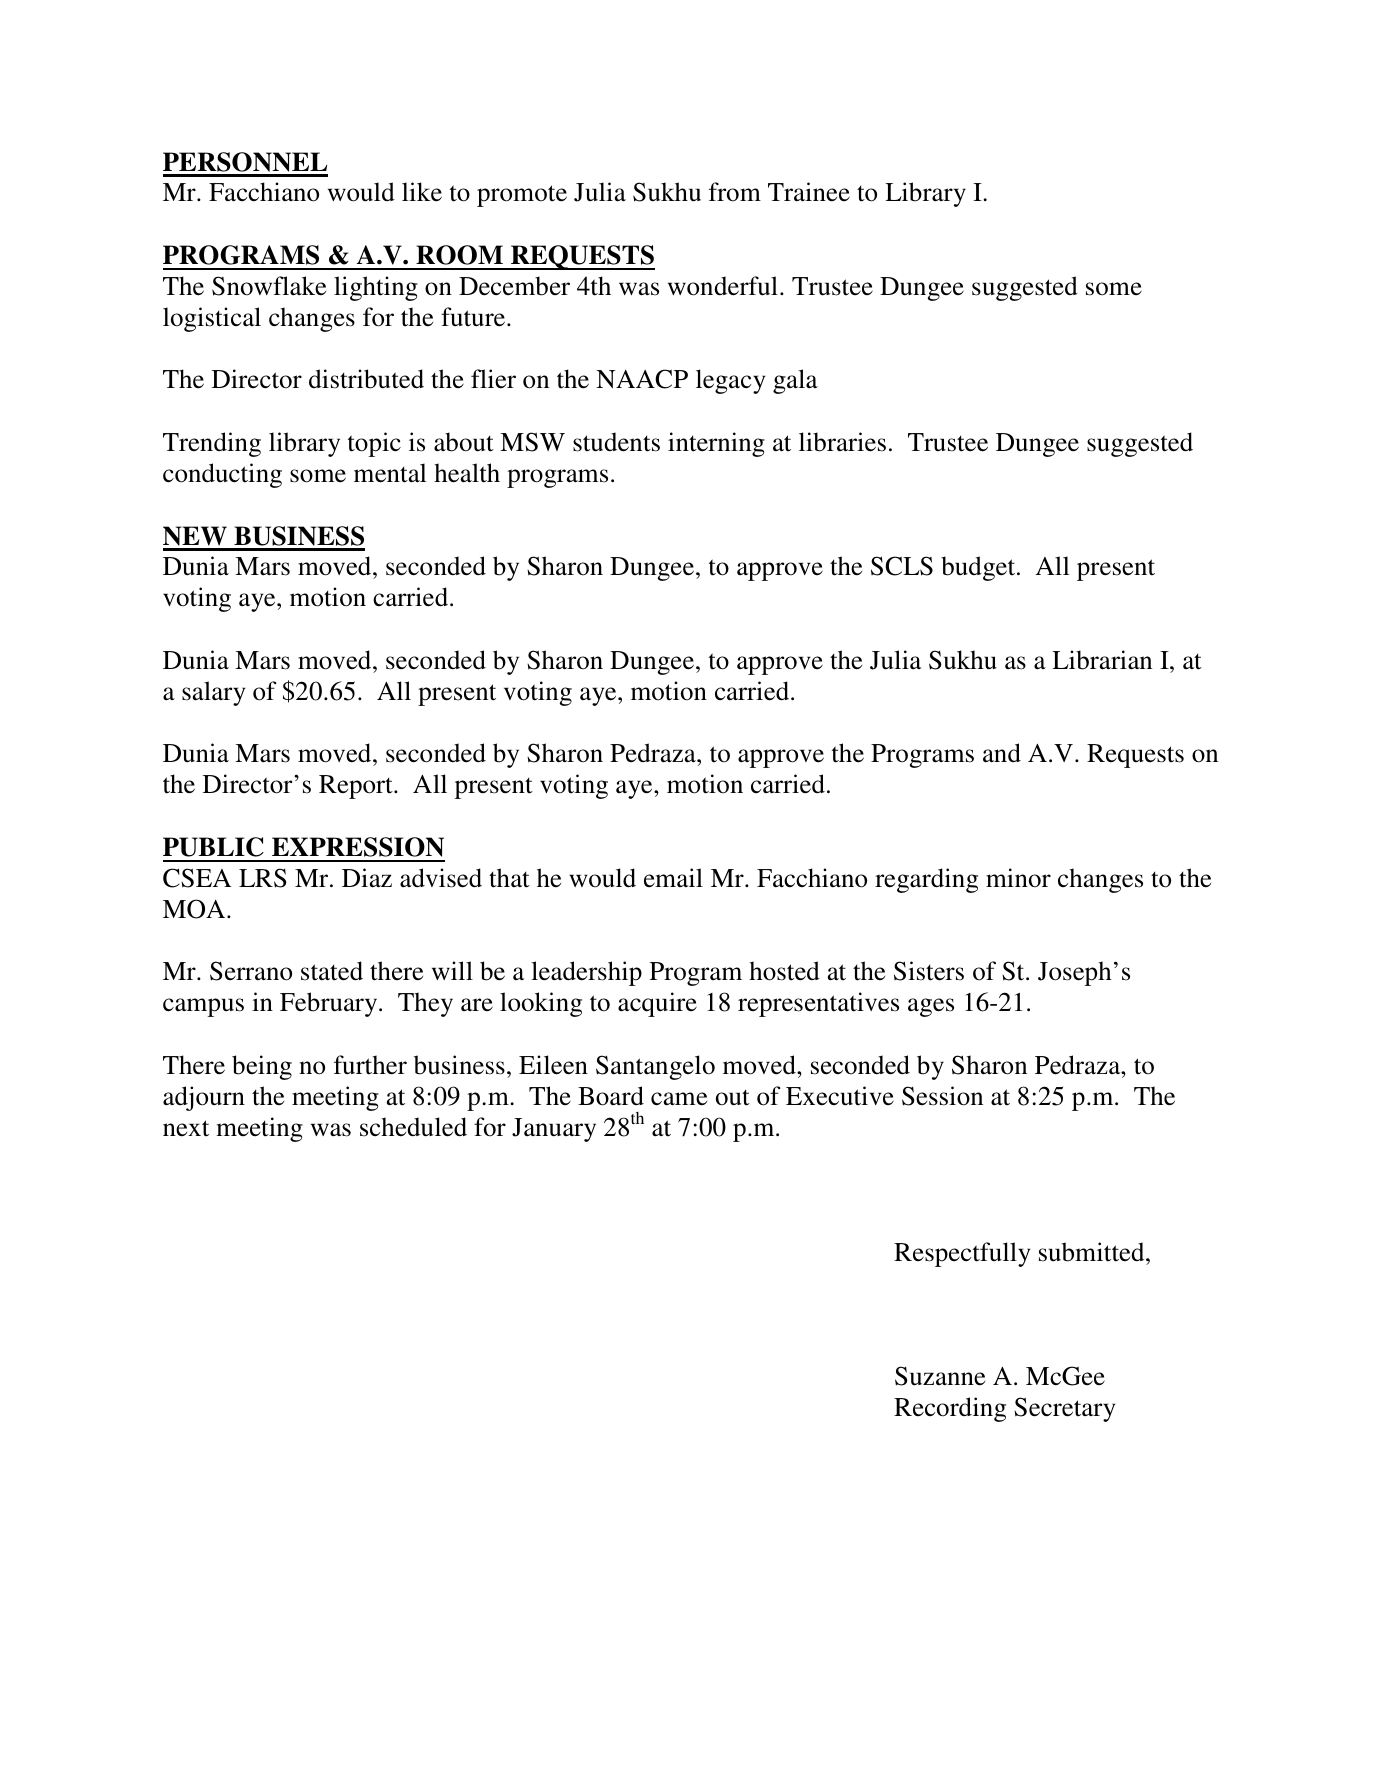  What do you see at coordinates (376, 288) in the screenshot?
I see `lighting` at bounding box center [376, 288].
